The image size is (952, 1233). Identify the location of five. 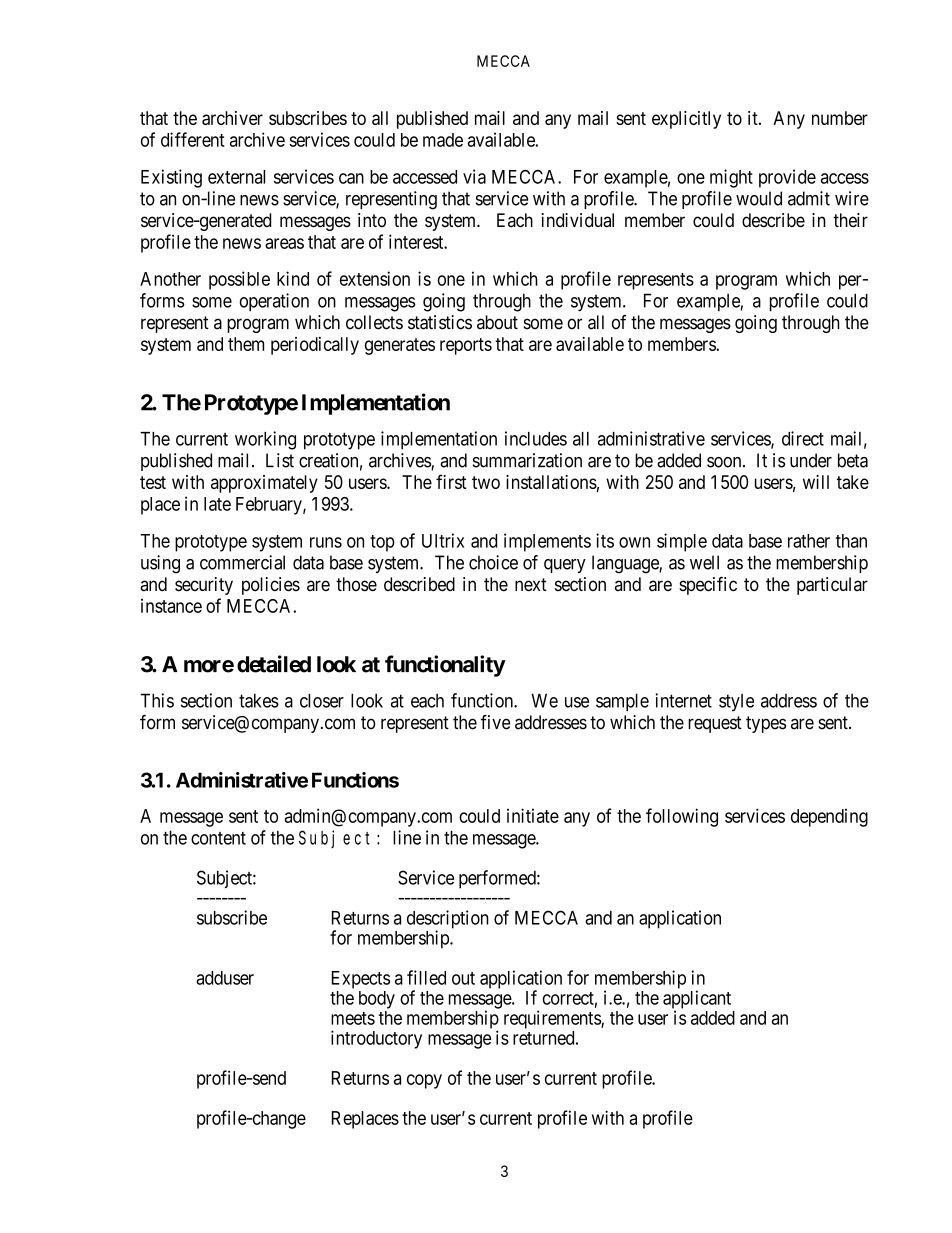
(496, 722).
